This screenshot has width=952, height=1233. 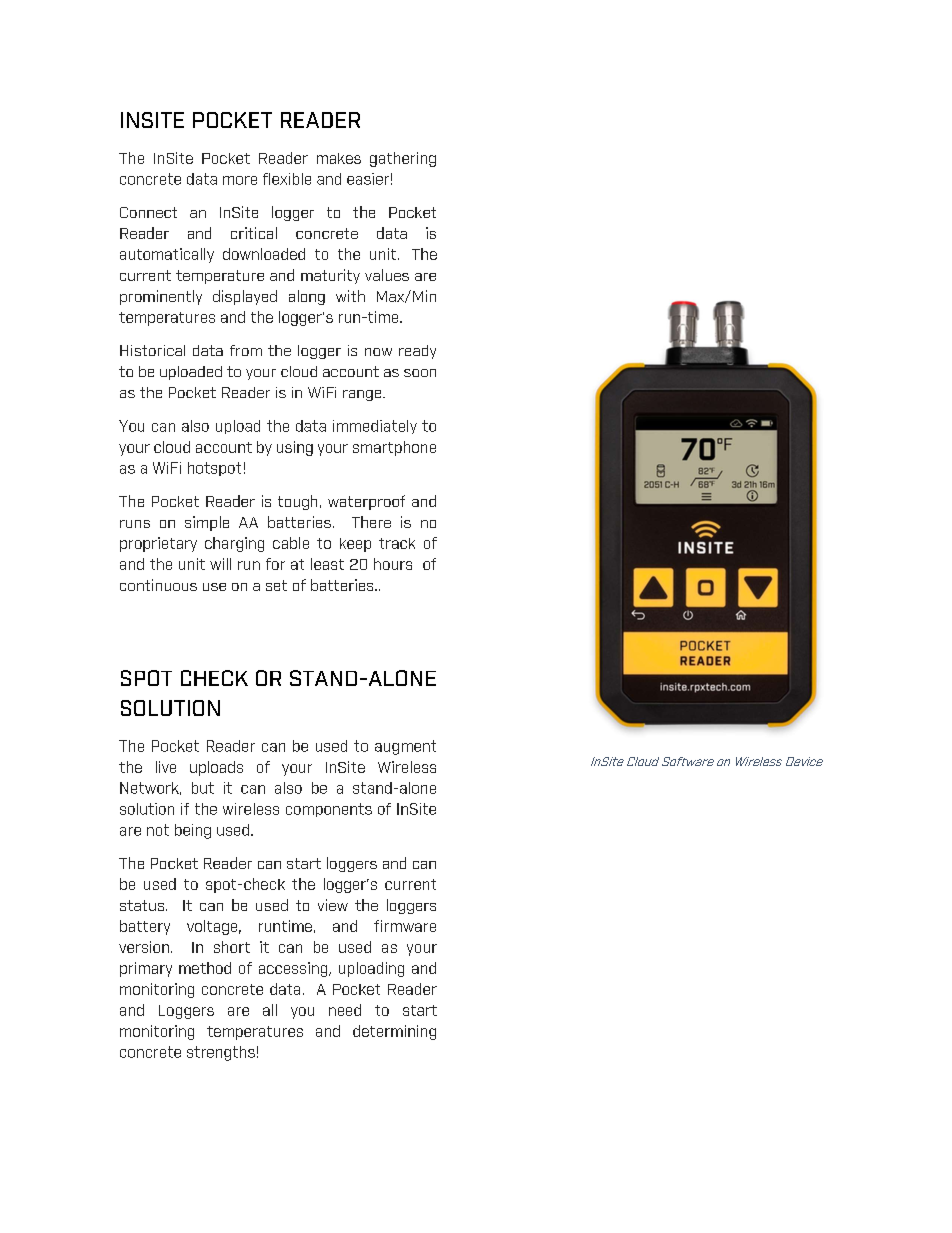 What do you see at coordinates (394, 448) in the screenshot?
I see `smartphone` at bounding box center [394, 448].
